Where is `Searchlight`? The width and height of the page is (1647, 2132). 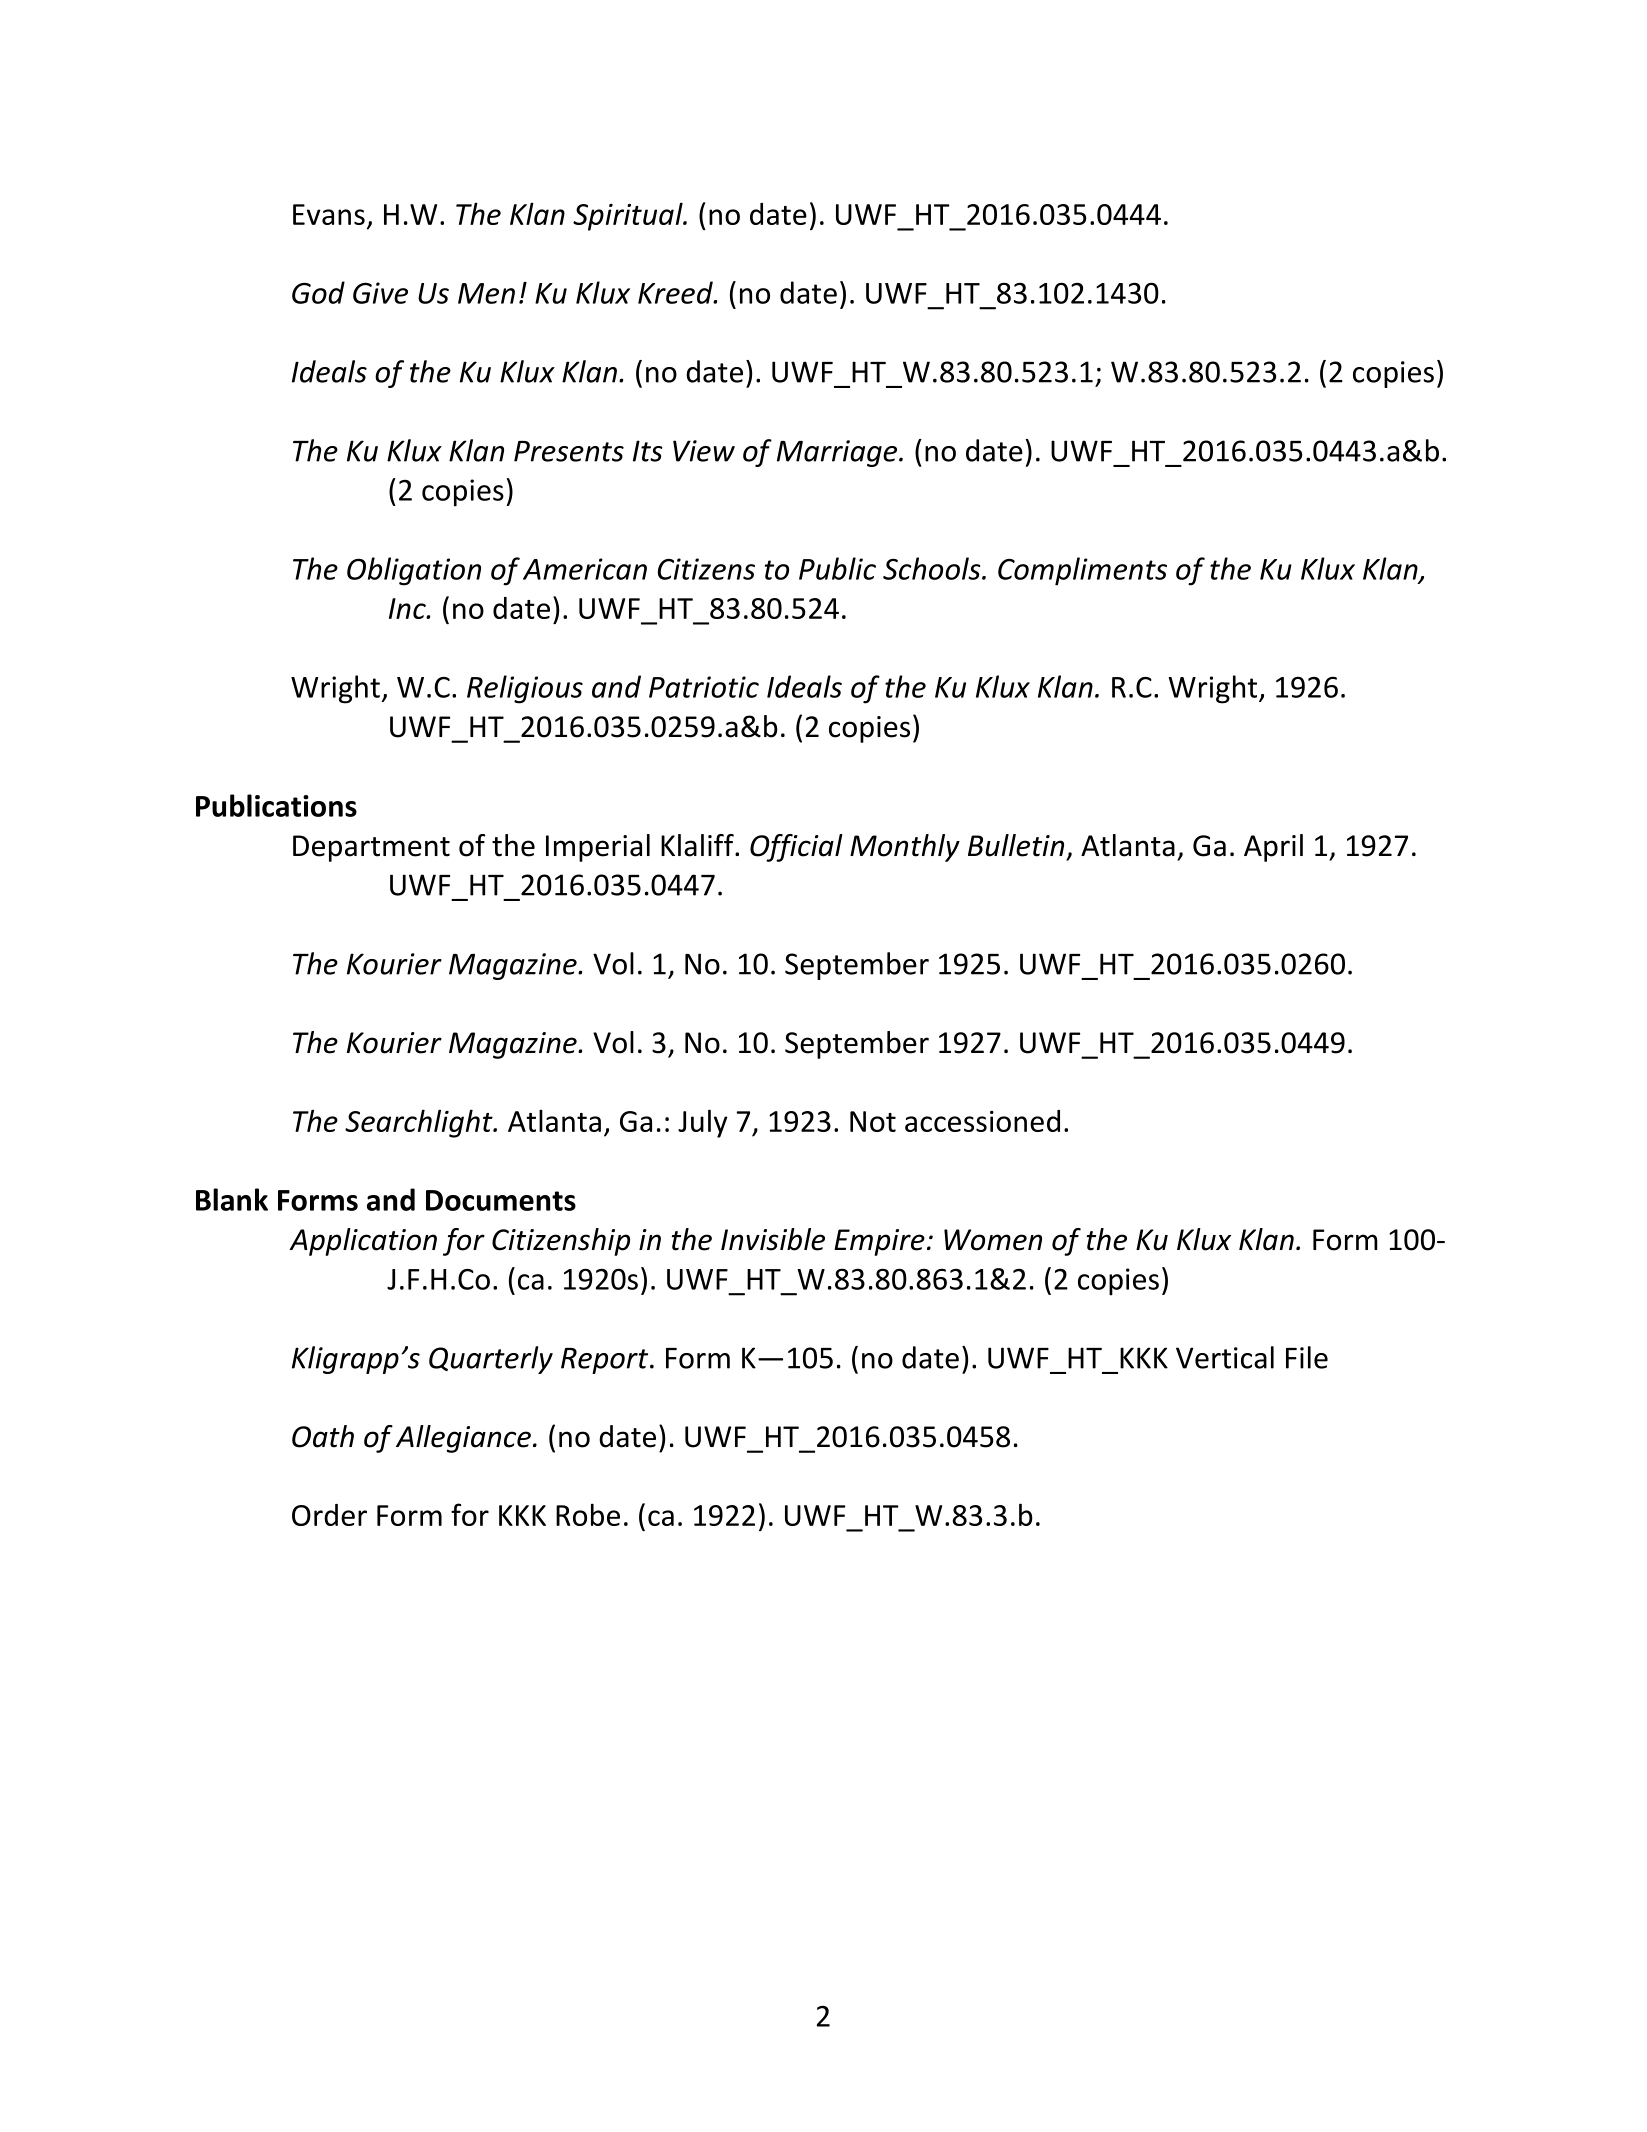 Searchlight is located at coordinates (420, 1123).
